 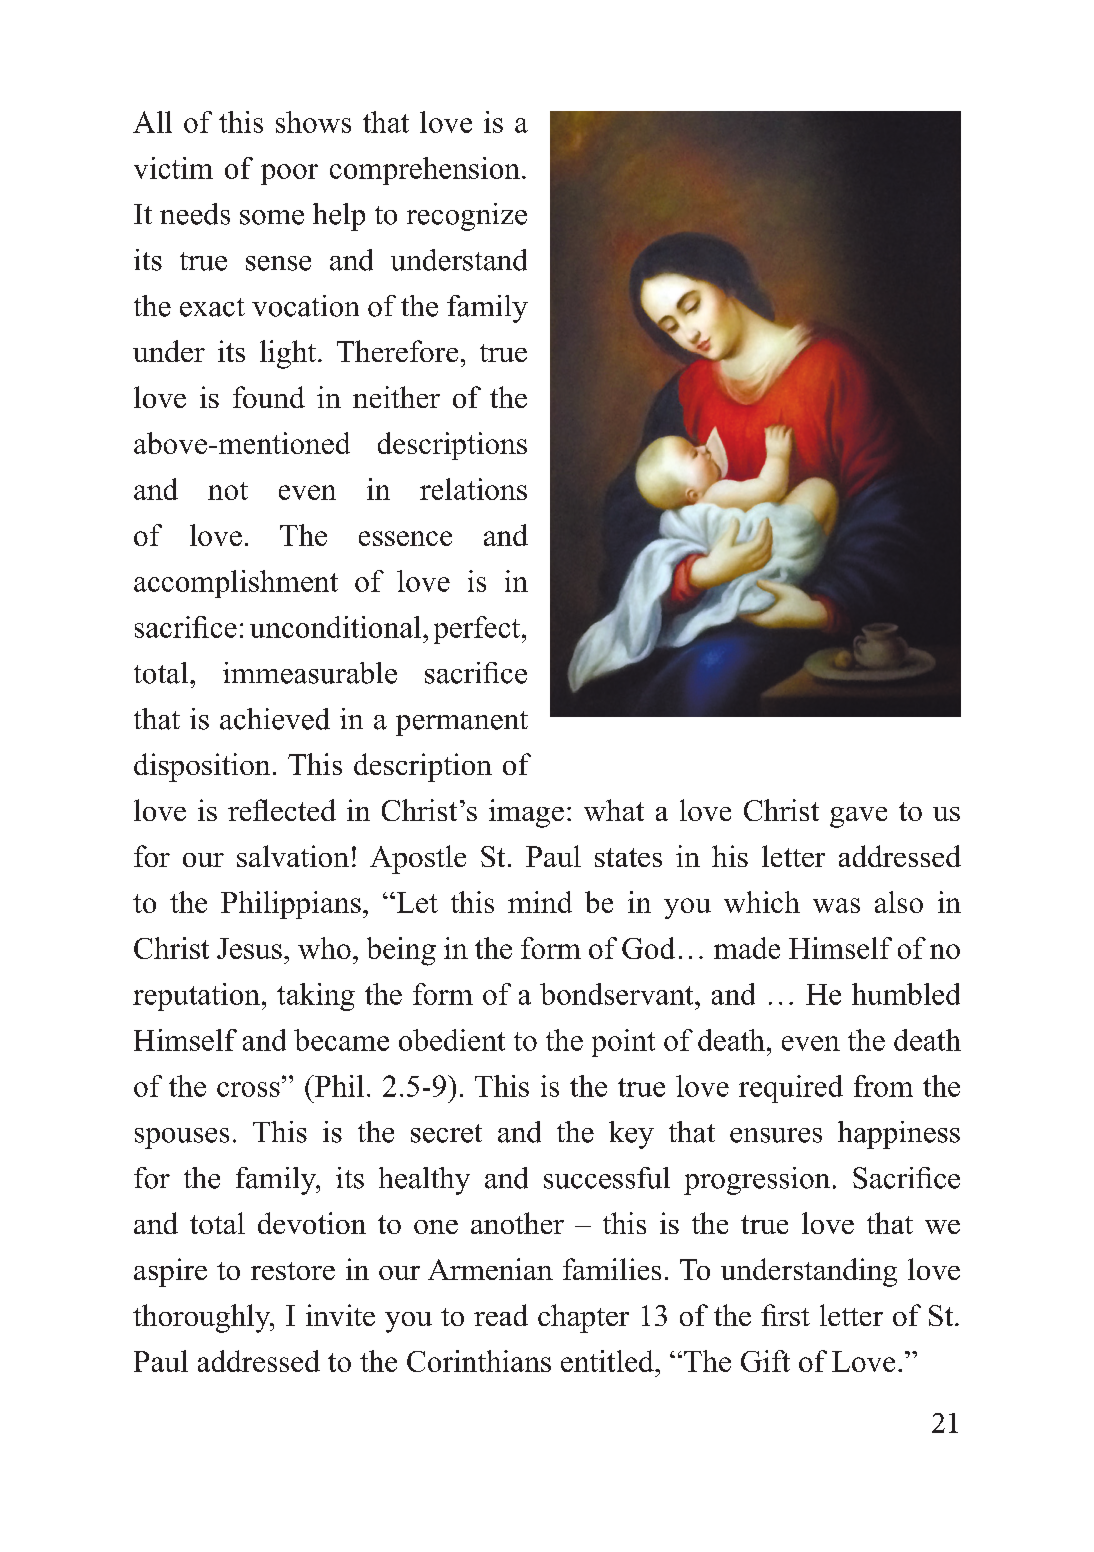 What do you see at coordinates (836, 905) in the screenshot?
I see `was` at bounding box center [836, 905].
